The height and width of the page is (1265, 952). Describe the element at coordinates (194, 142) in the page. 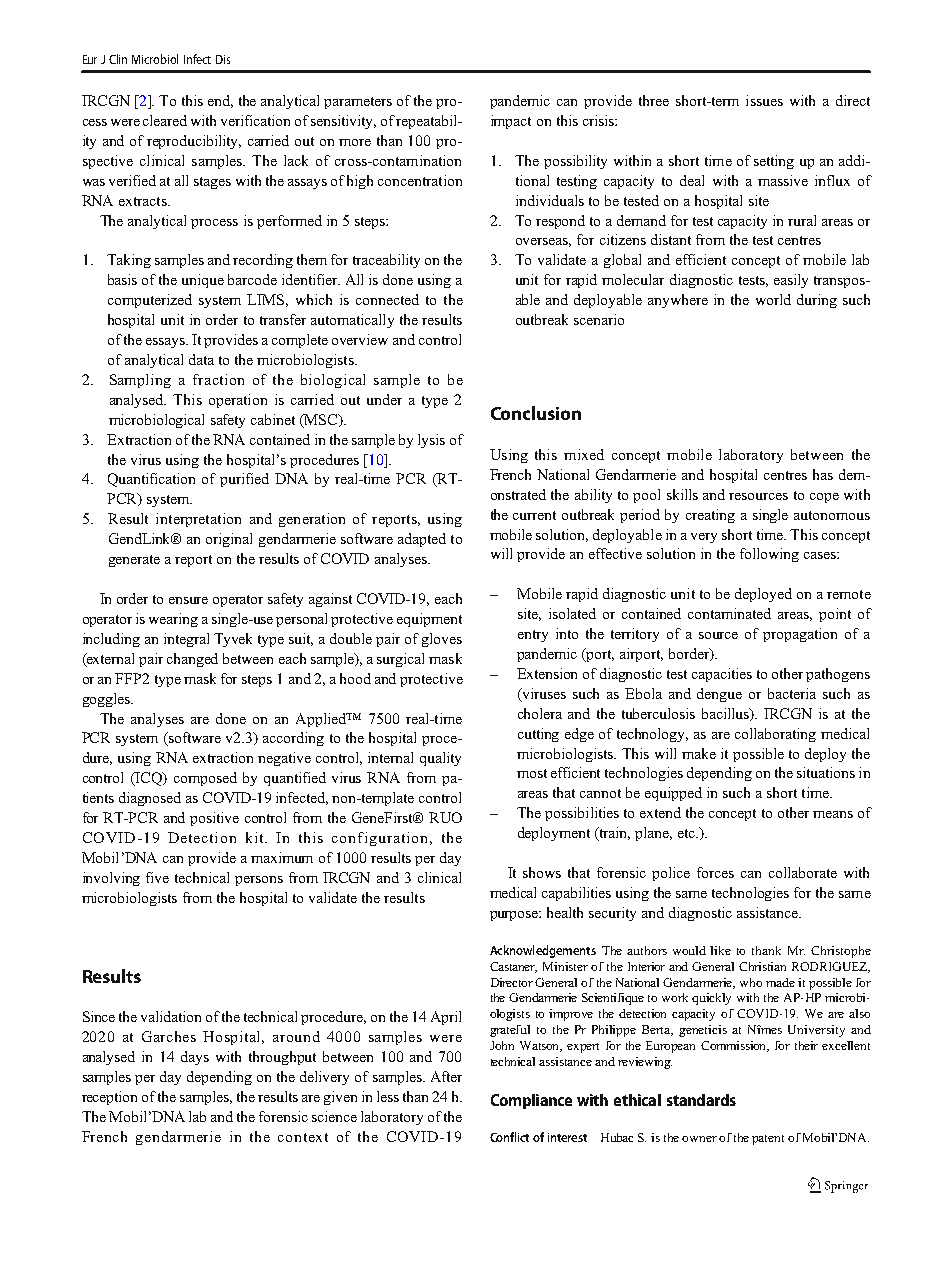

I see `reproducibility` at that location.
